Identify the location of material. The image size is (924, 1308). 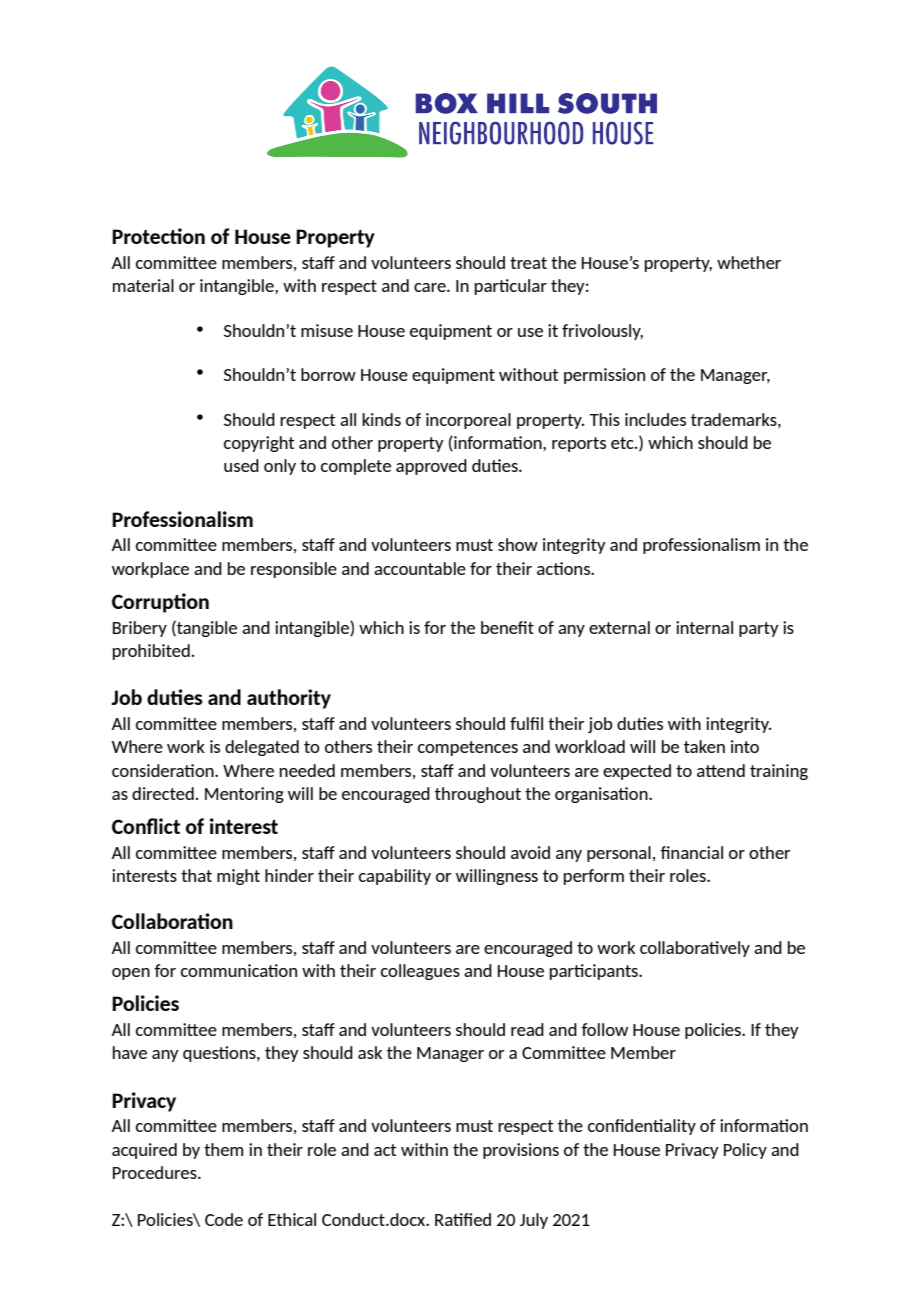
(143, 285).
